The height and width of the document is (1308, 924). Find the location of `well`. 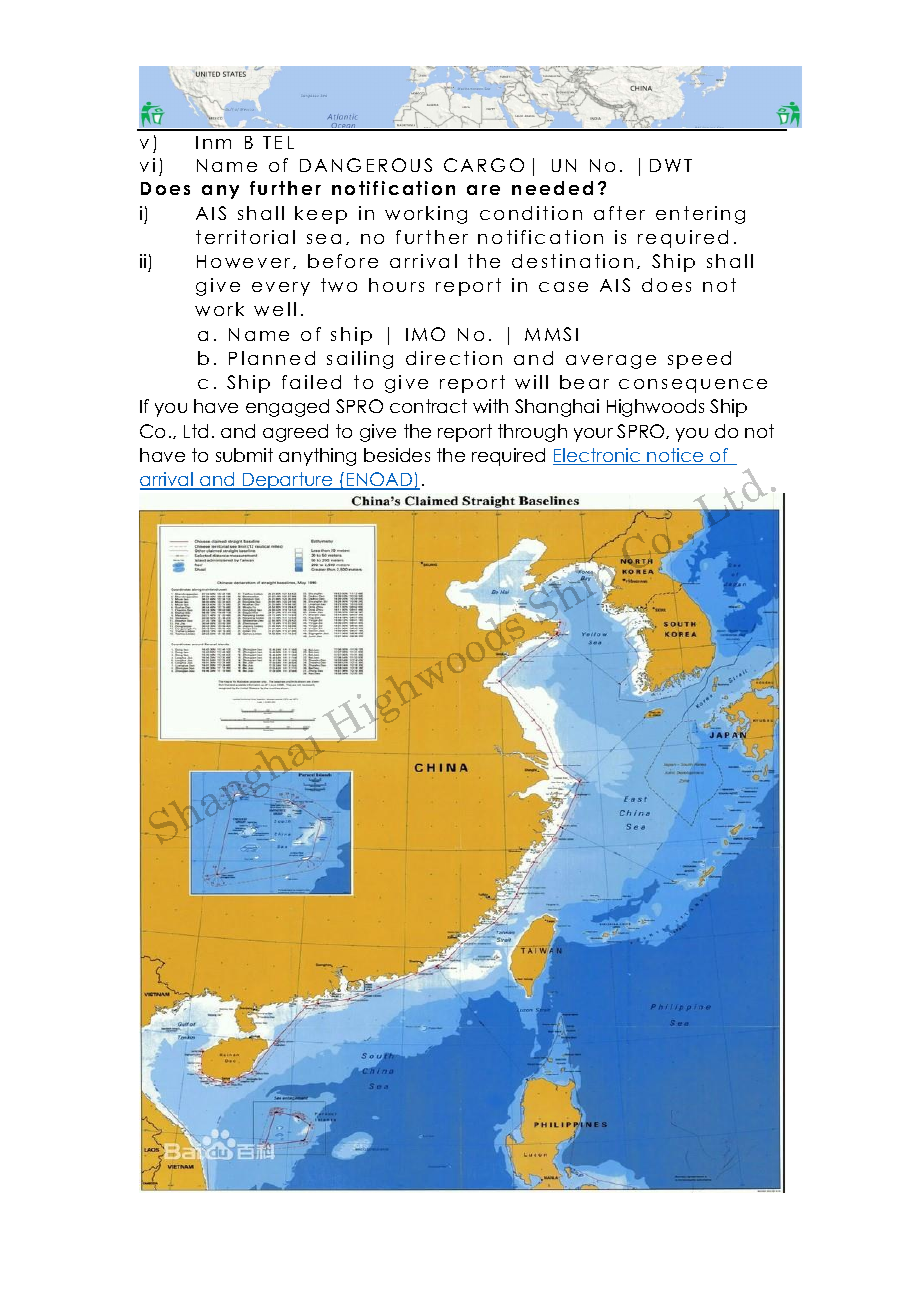

well is located at coordinates (275, 309).
